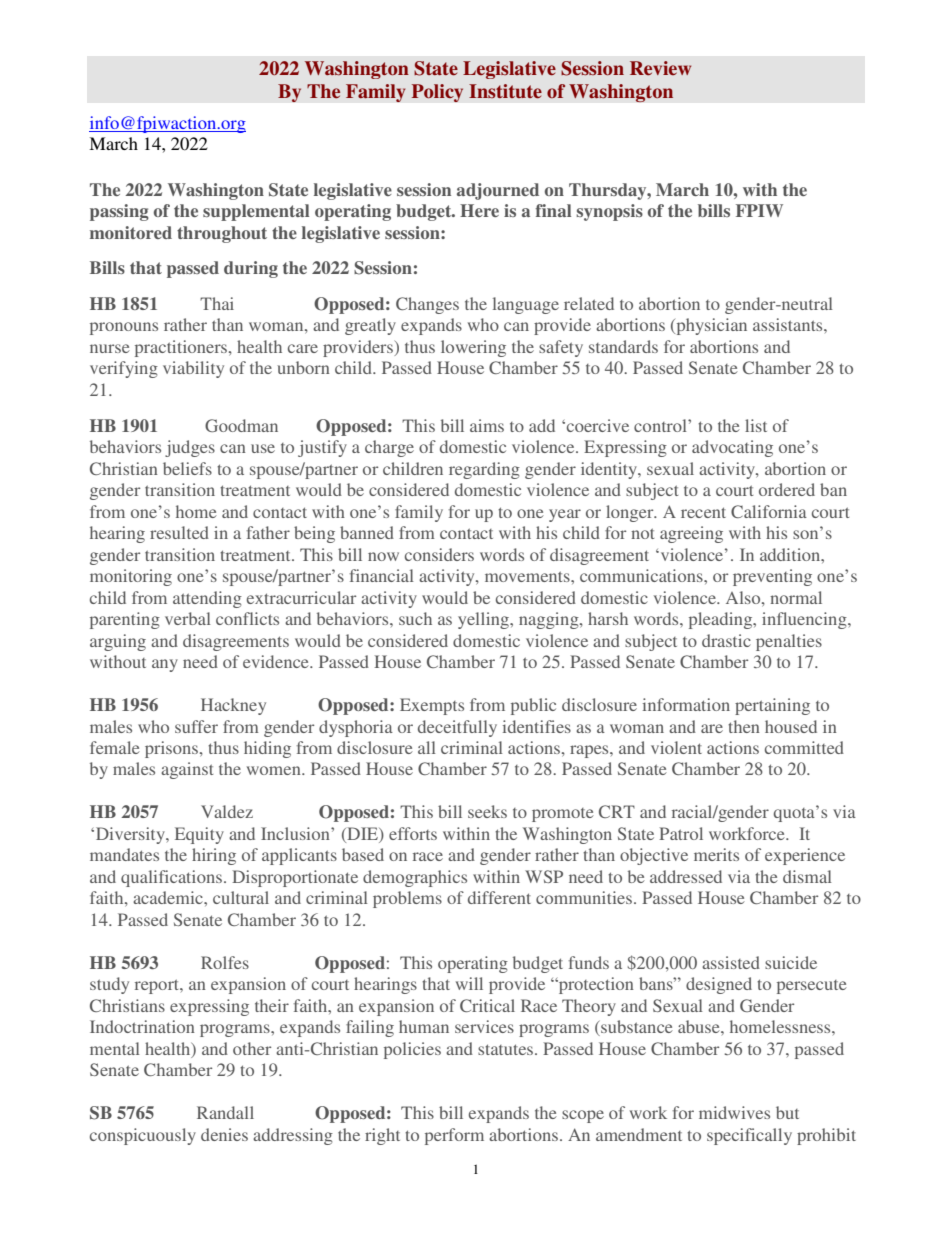 The height and width of the screenshot is (1233, 952). What do you see at coordinates (484, 620) in the screenshot?
I see `yelling` at bounding box center [484, 620].
